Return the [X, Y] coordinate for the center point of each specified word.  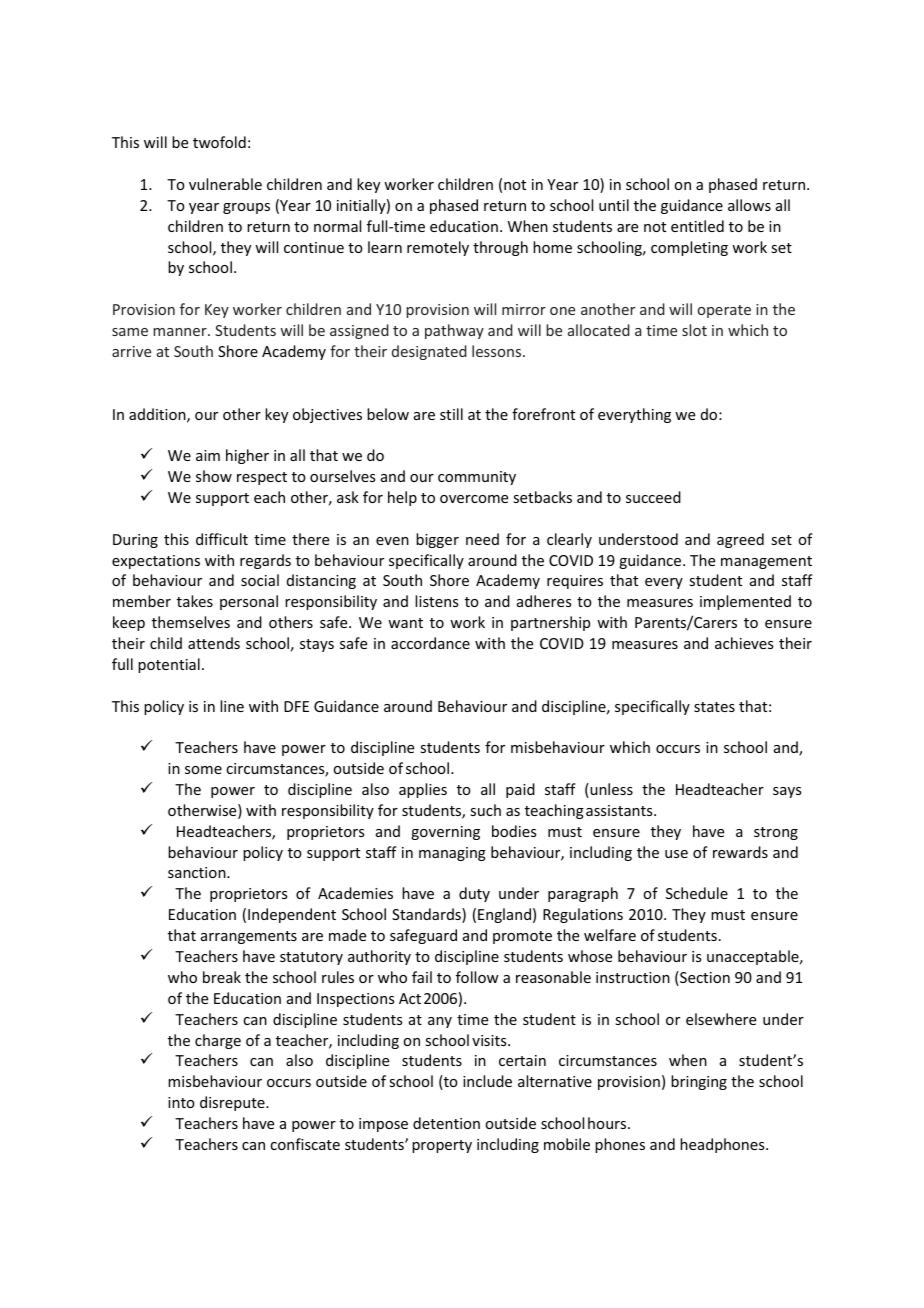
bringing [699, 1082]
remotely [438, 248]
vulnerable [225, 184]
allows [749, 205]
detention [446, 1123]
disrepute [233, 1103]
